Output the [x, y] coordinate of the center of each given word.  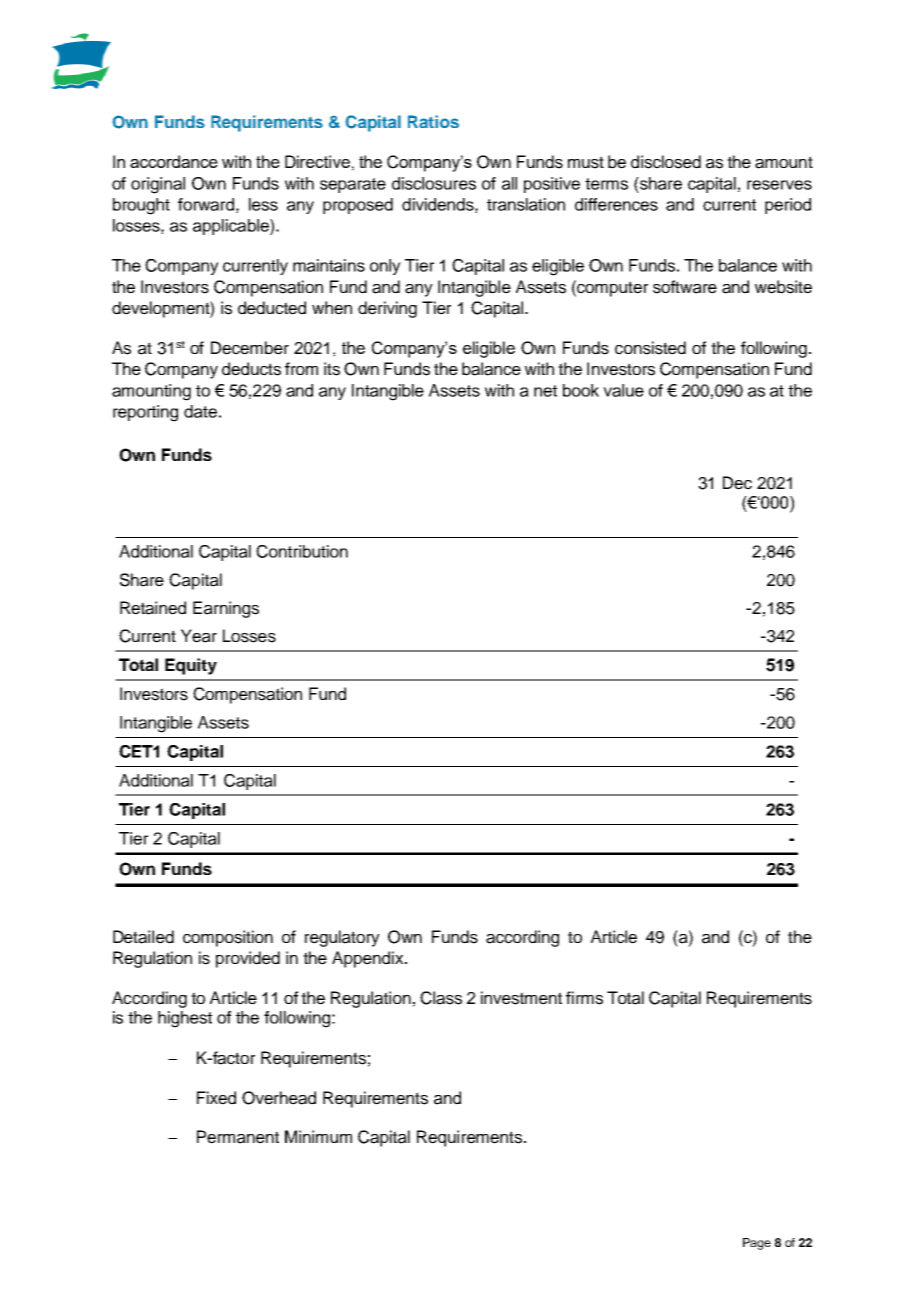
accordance [174, 161]
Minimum [318, 1136]
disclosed [666, 162]
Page [757, 1244]
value [623, 390]
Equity [191, 666]
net [545, 391]
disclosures [434, 183]
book [581, 390]
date [200, 411]
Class [441, 998]
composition [228, 938]
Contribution [302, 551]
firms [584, 998]
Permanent [238, 1137]
